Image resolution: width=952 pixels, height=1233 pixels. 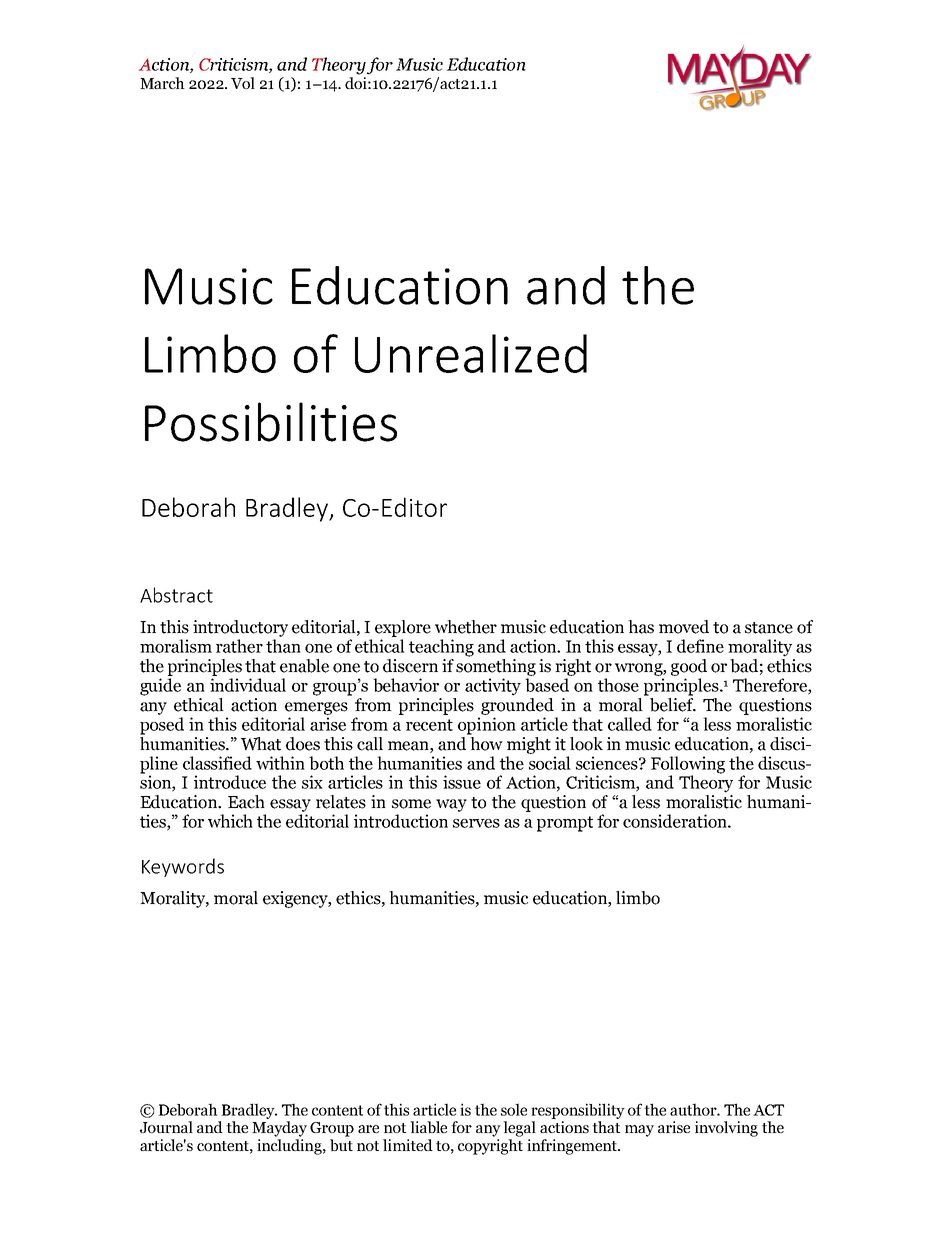 What do you see at coordinates (466, 627) in the image?
I see `whether` at bounding box center [466, 627].
